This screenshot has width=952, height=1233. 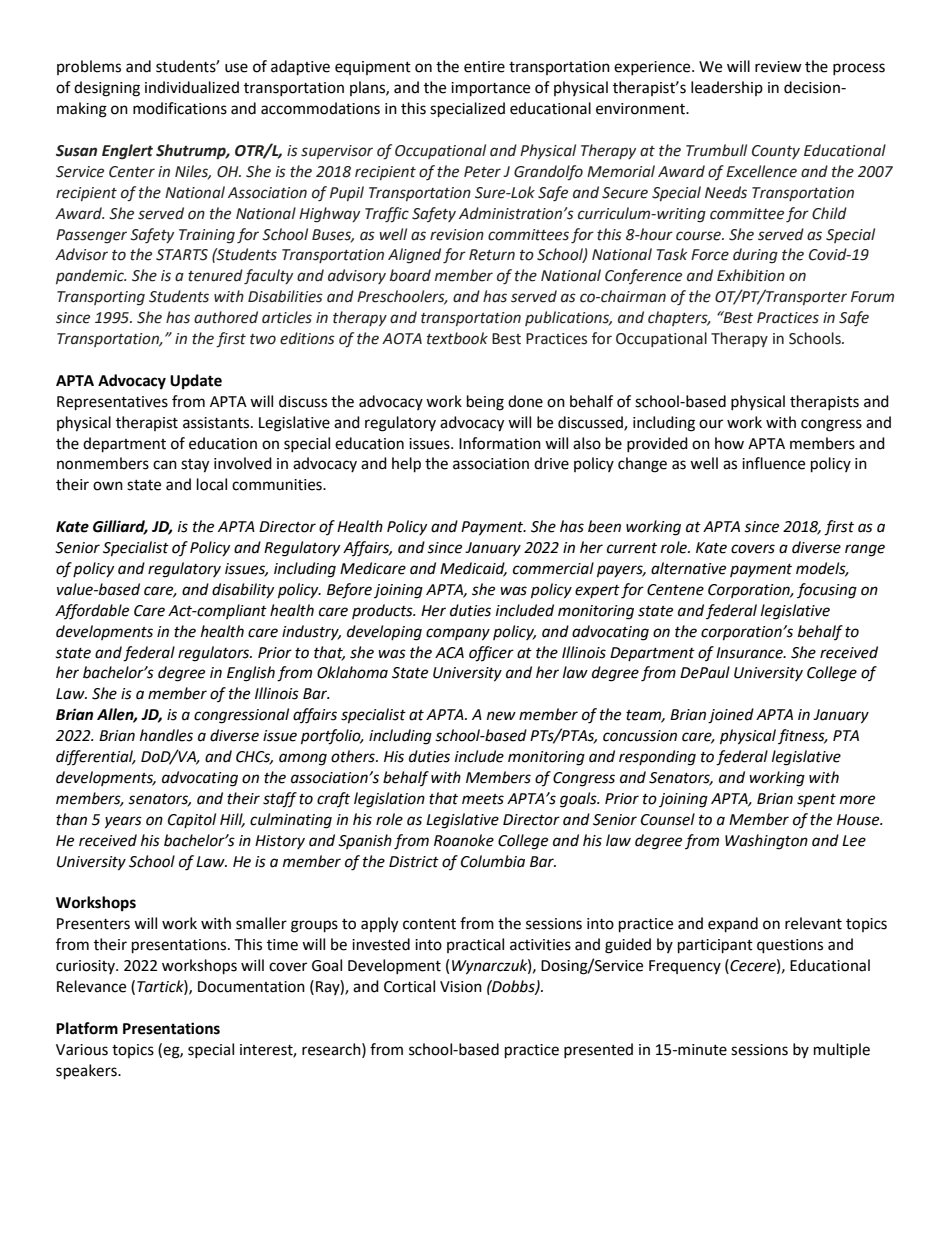 I want to click on importance, so click(x=490, y=89).
